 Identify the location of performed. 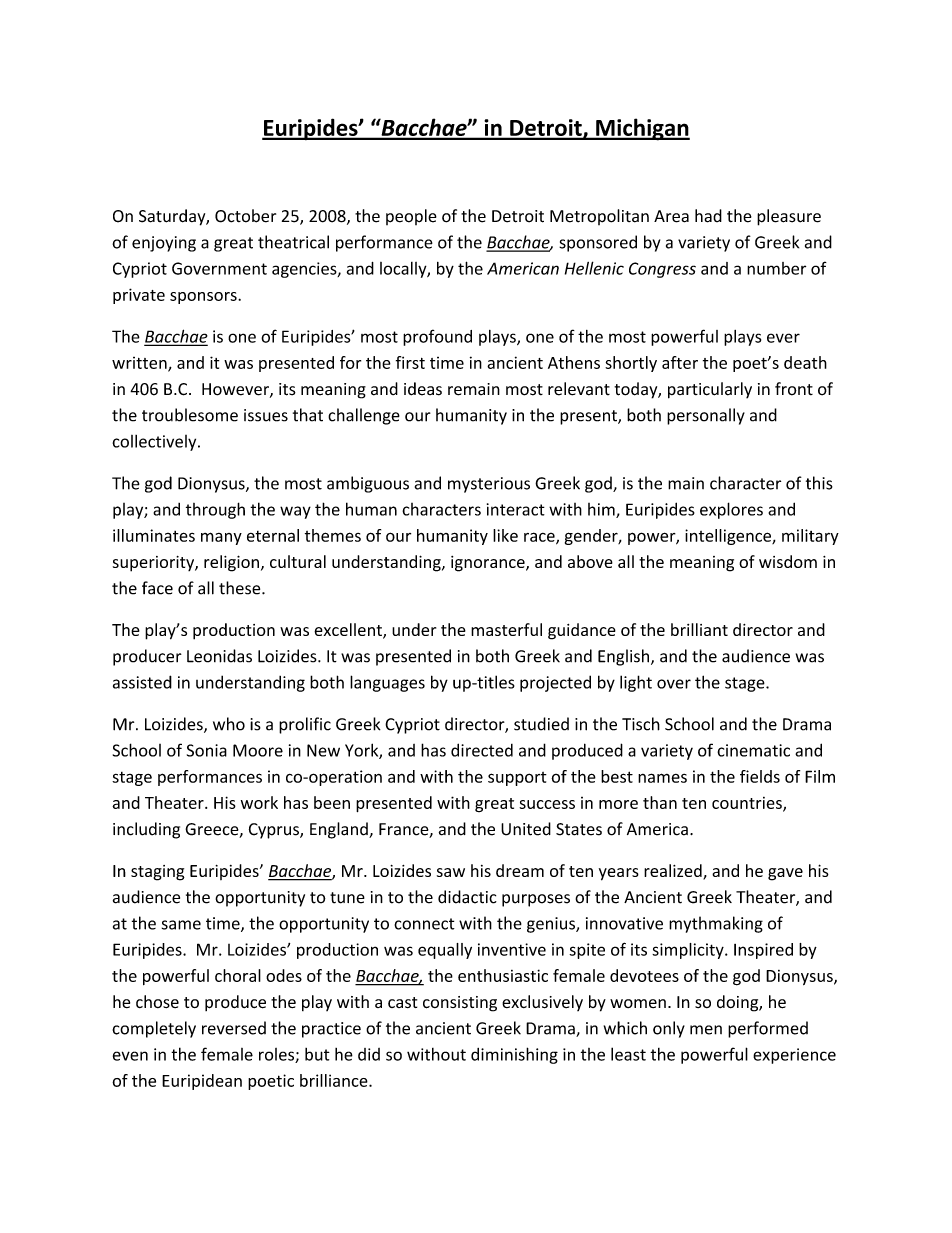
(768, 1029).
